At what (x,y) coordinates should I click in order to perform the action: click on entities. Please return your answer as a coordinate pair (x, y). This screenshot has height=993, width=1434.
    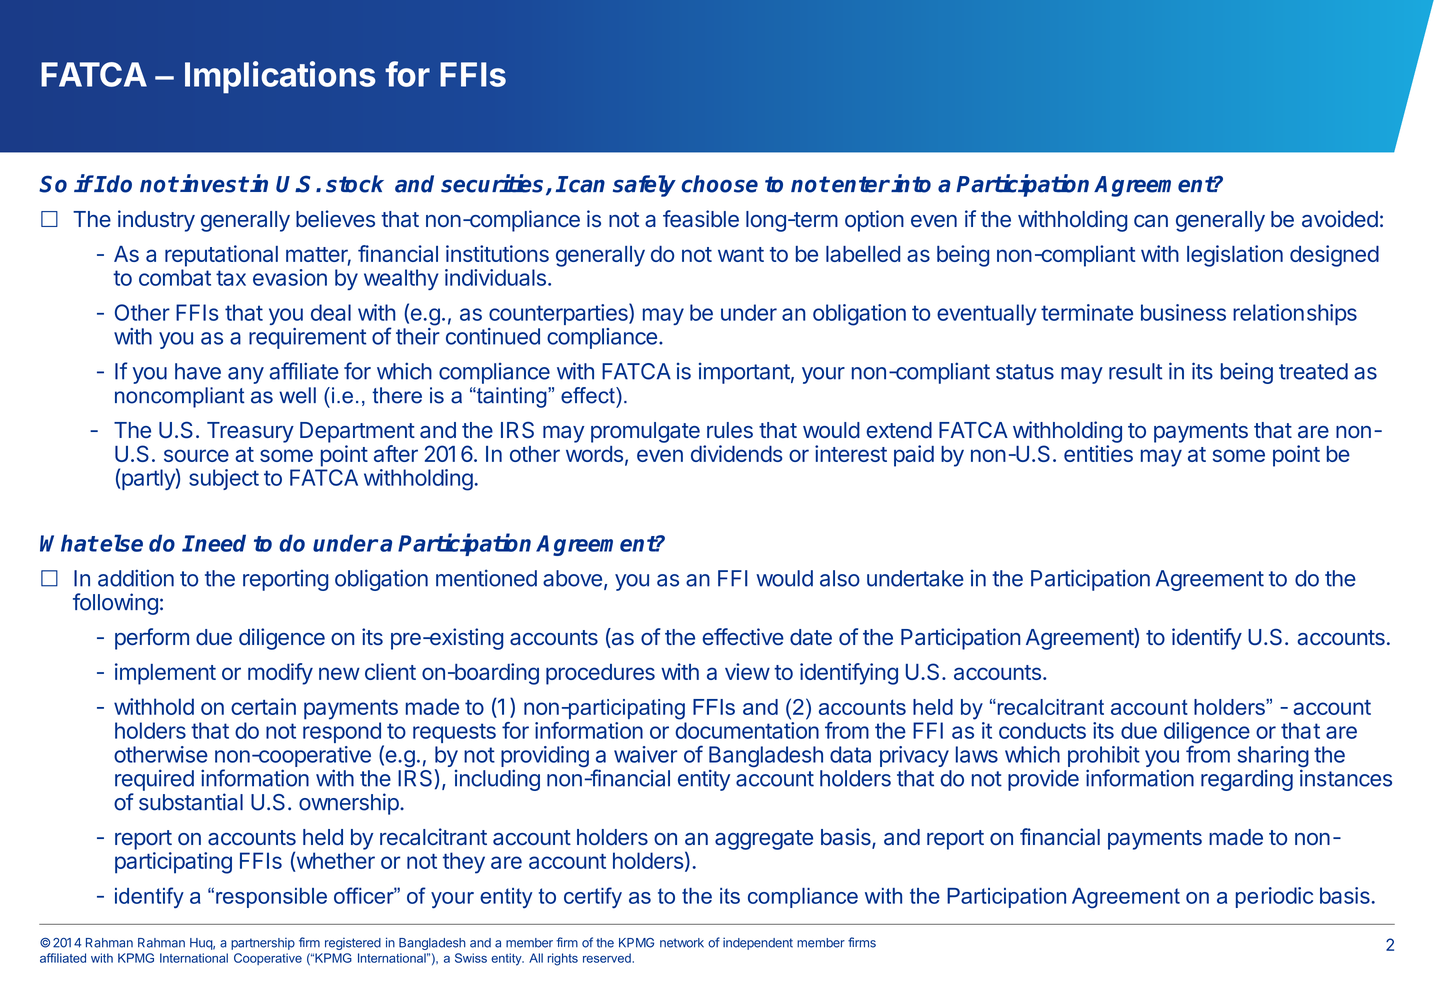
    Looking at the image, I should click on (1098, 453).
